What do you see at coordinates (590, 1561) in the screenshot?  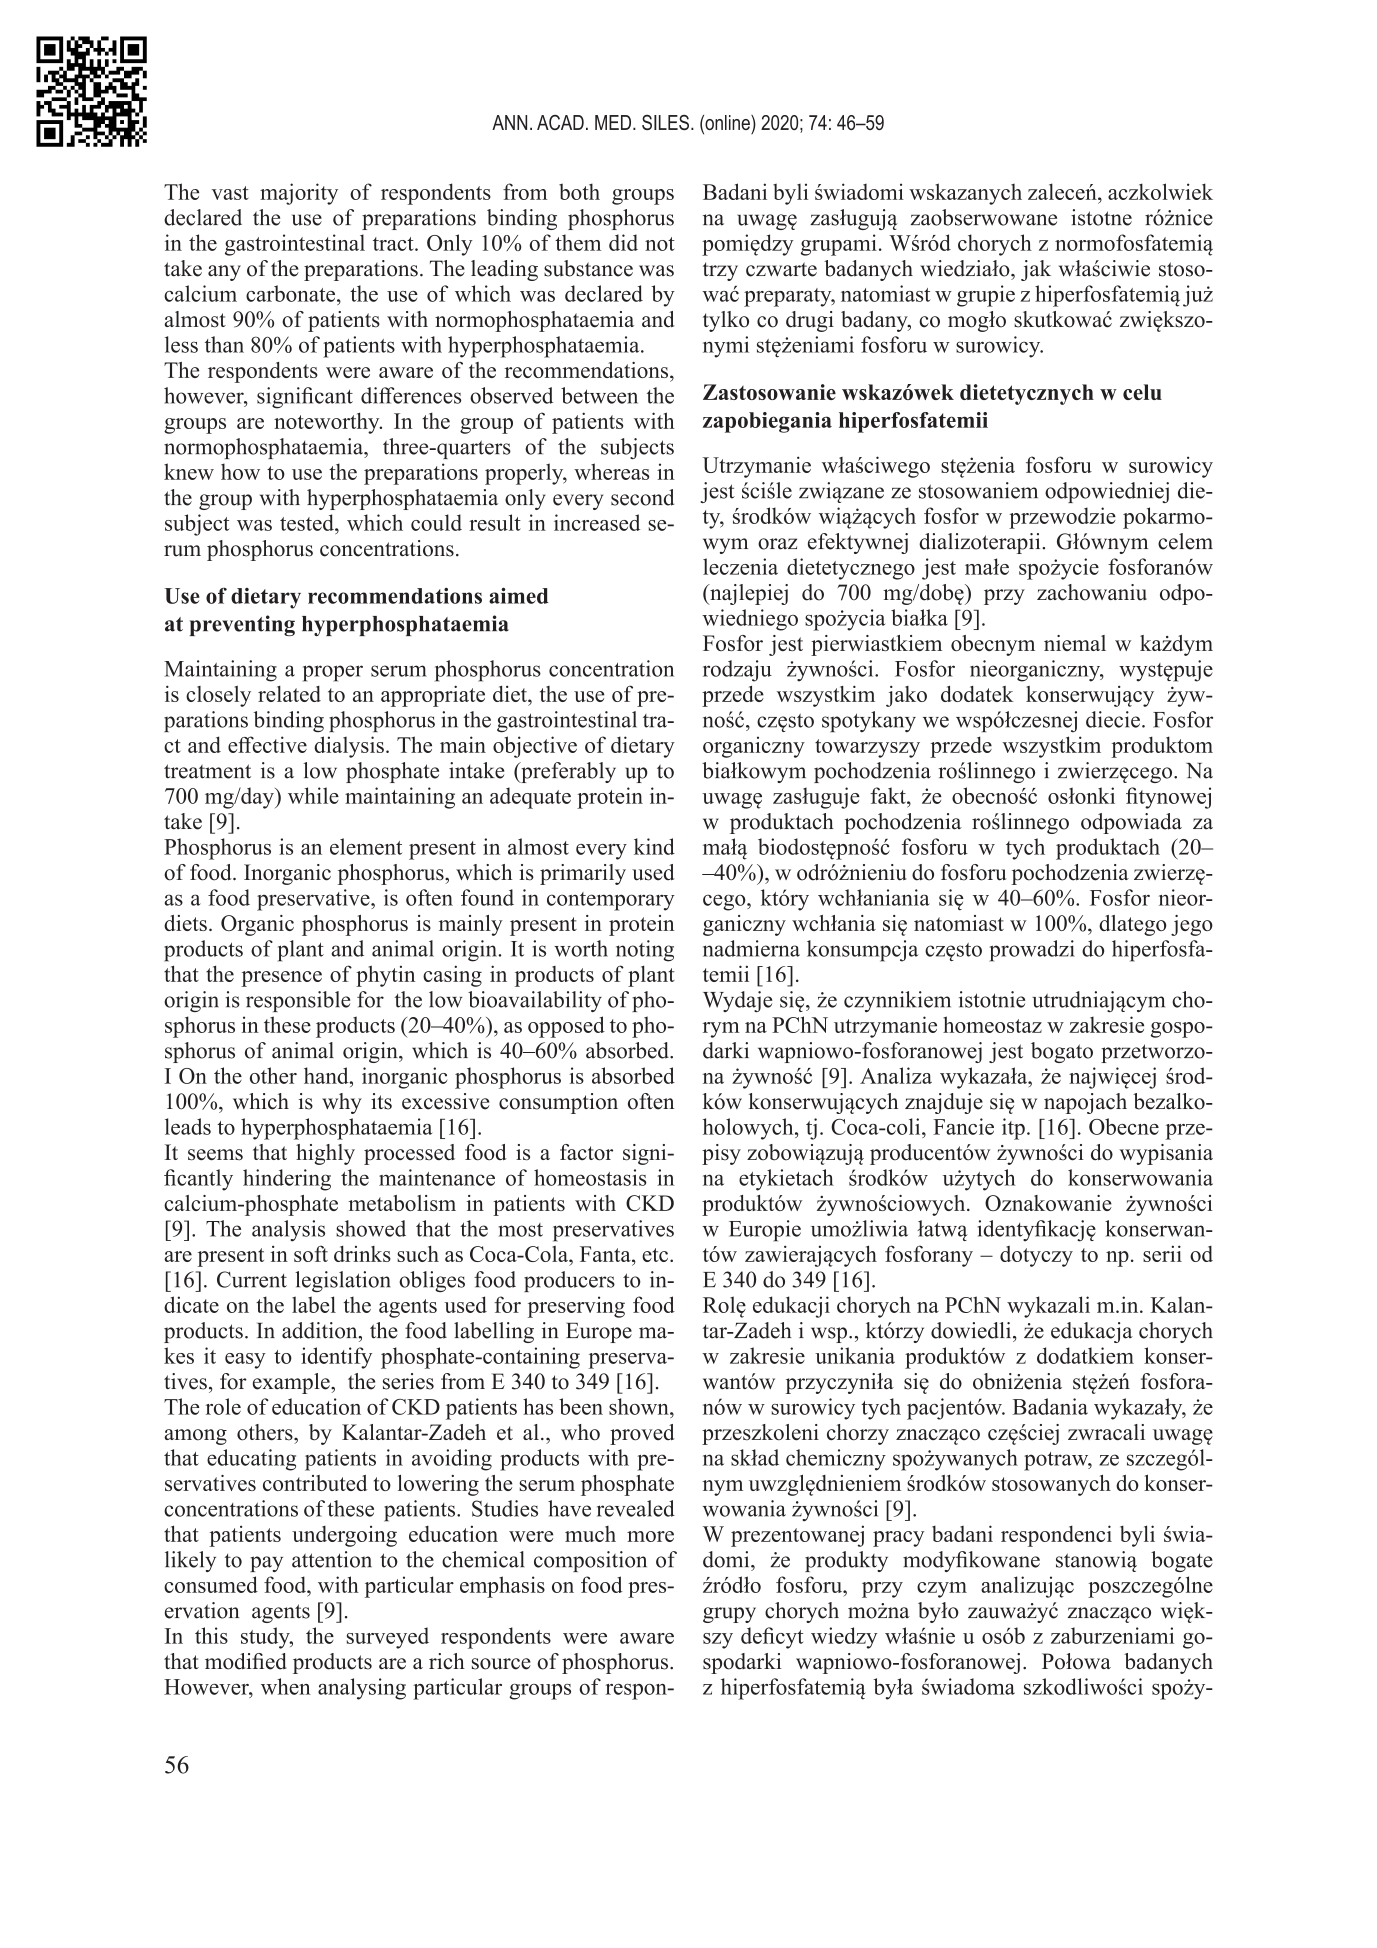 I see `composition` at bounding box center [590, 1561].
